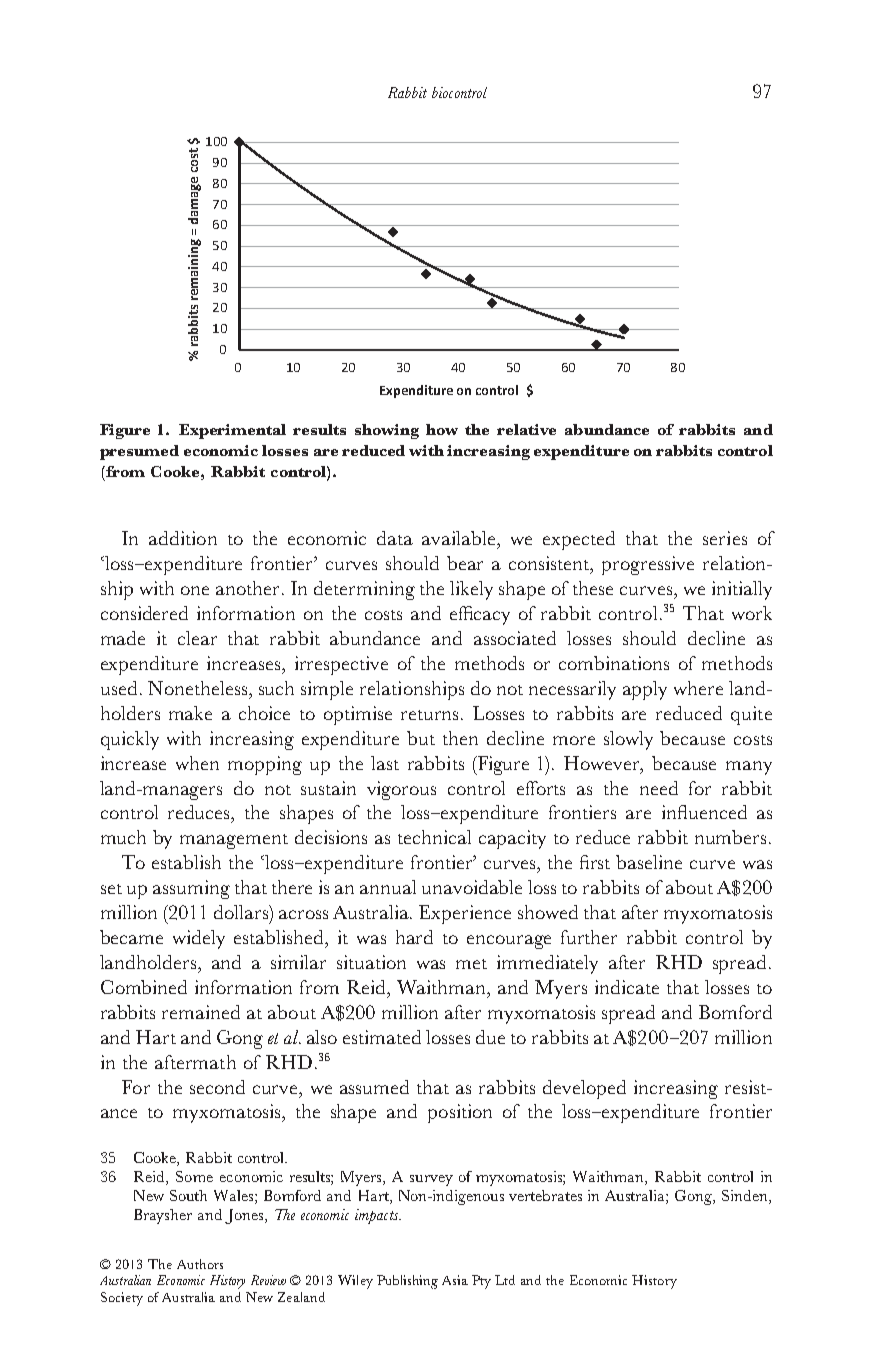 The width and height of the screenshot is (896, 1351). What do you see at coordinates (387, 431) in the screenshot?
I see `showing` at bounding box center [387, 431].
